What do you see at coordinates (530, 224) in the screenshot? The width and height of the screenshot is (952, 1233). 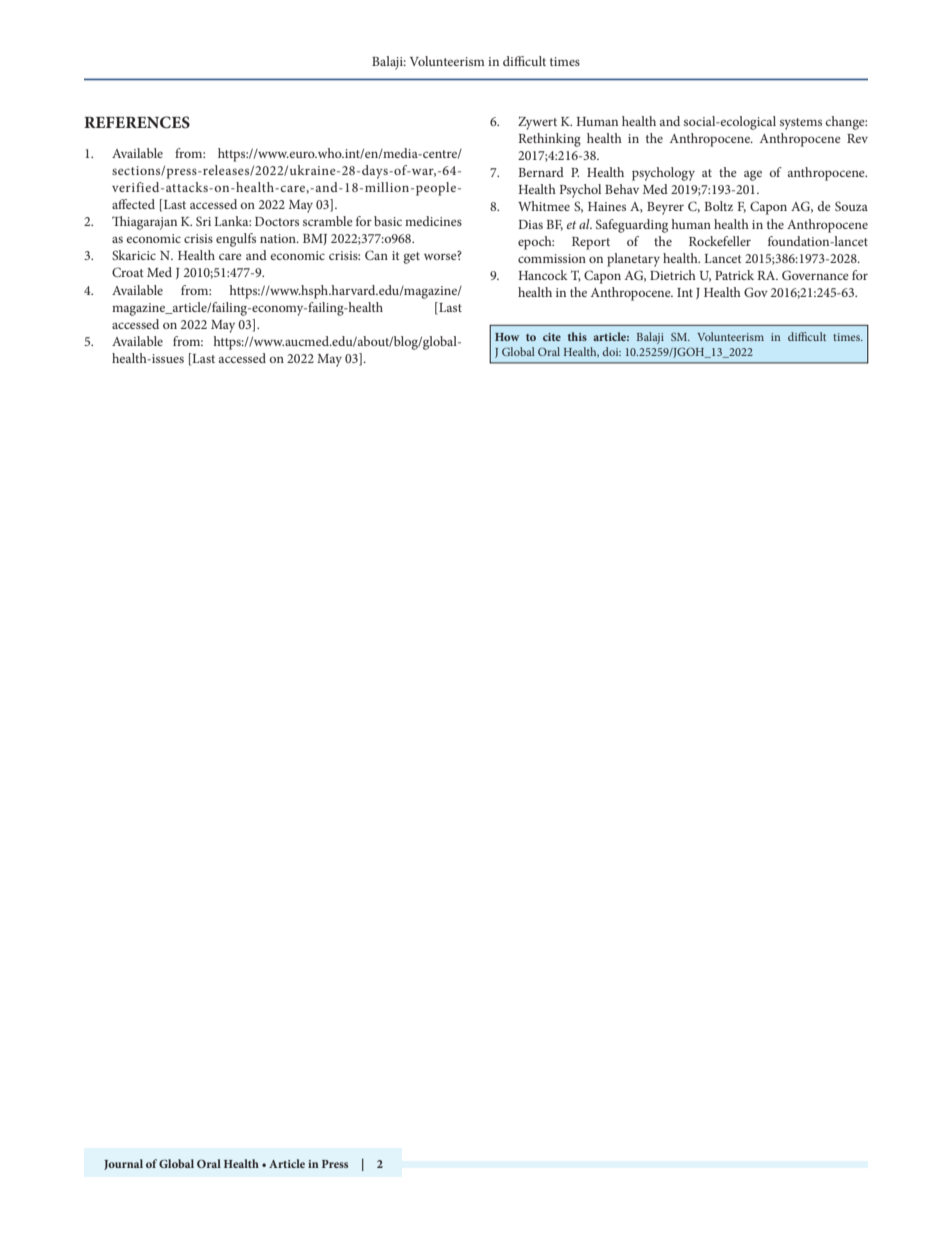 I see `Dias` at bounding box center [530, 224].
